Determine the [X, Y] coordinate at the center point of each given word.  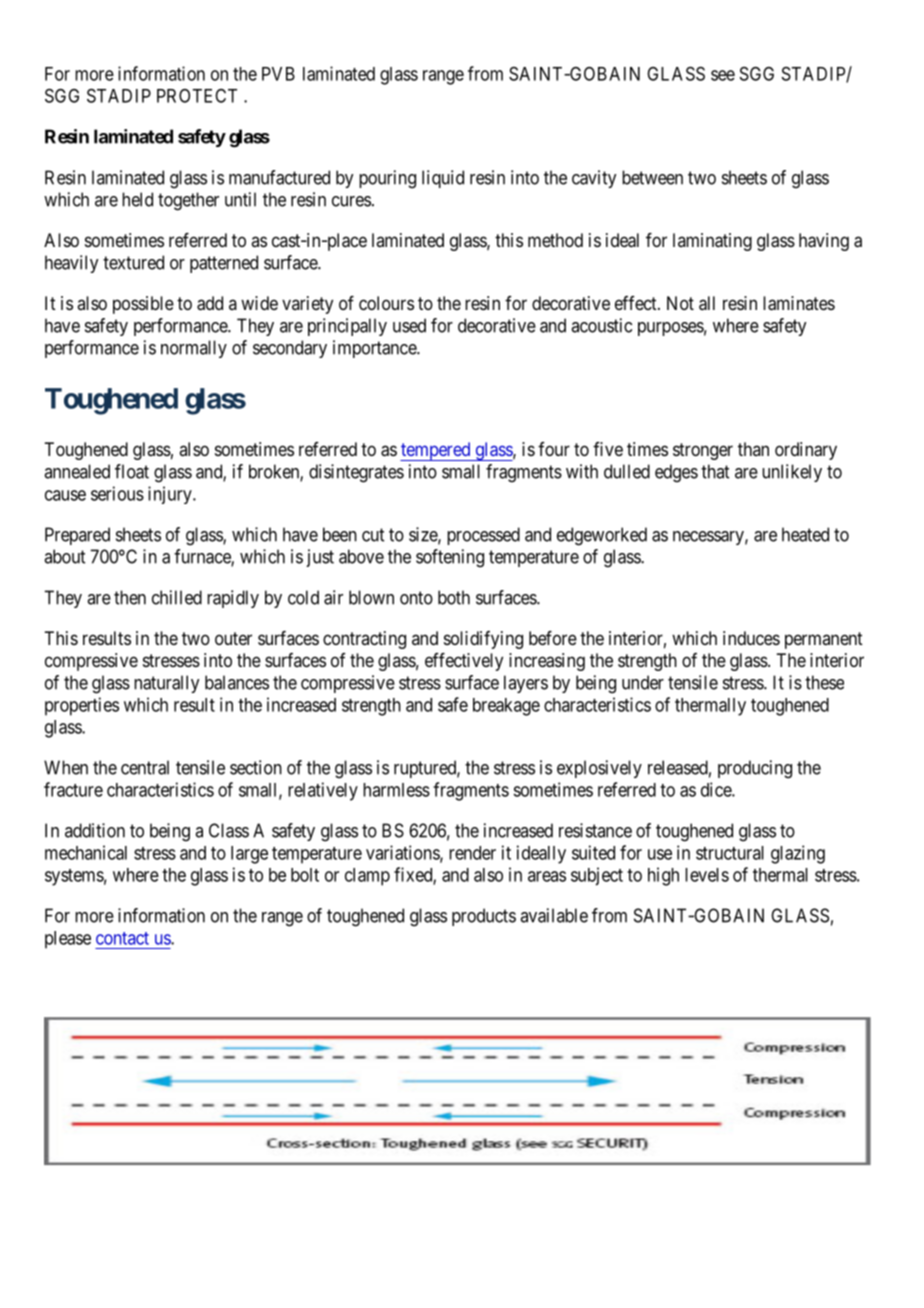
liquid [443, 179]
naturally [166, 684]
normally [194, 349]
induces [751, 638]
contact [122, 938]
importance [375, 349]
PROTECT [197, 96]
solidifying [483, 640]
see [723, 75]
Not [680, 303]
